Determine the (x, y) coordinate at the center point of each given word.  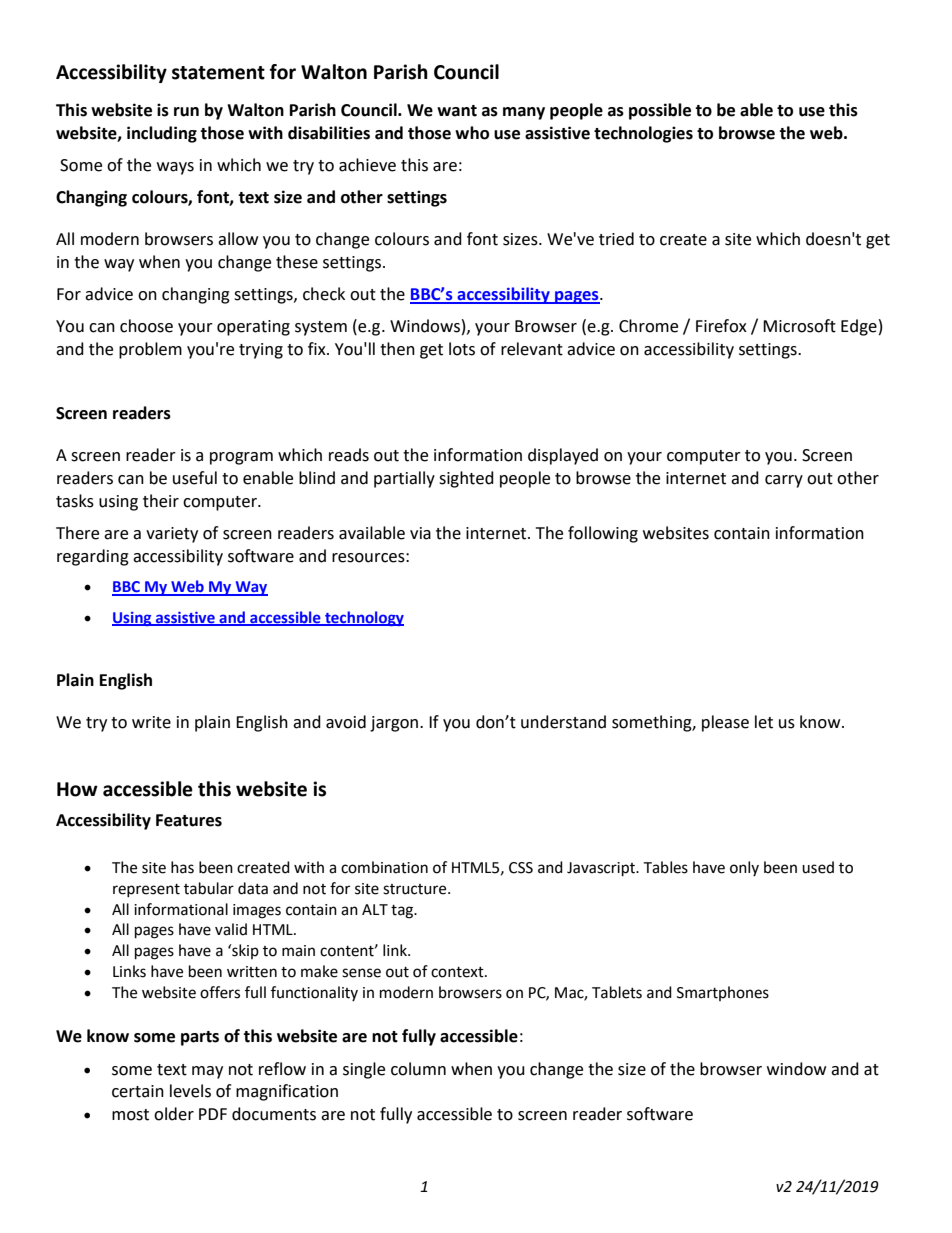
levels (190, 1091)
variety (172, 535)
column (418, 1069)
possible (660, 111)
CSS (521, 868)
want (457, 111)
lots (462, 349)
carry (784, 481)
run (186, 112)
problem (150, 350)
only (744, 868)
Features (189, 820)
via (420, 533)
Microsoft (799, 326)
